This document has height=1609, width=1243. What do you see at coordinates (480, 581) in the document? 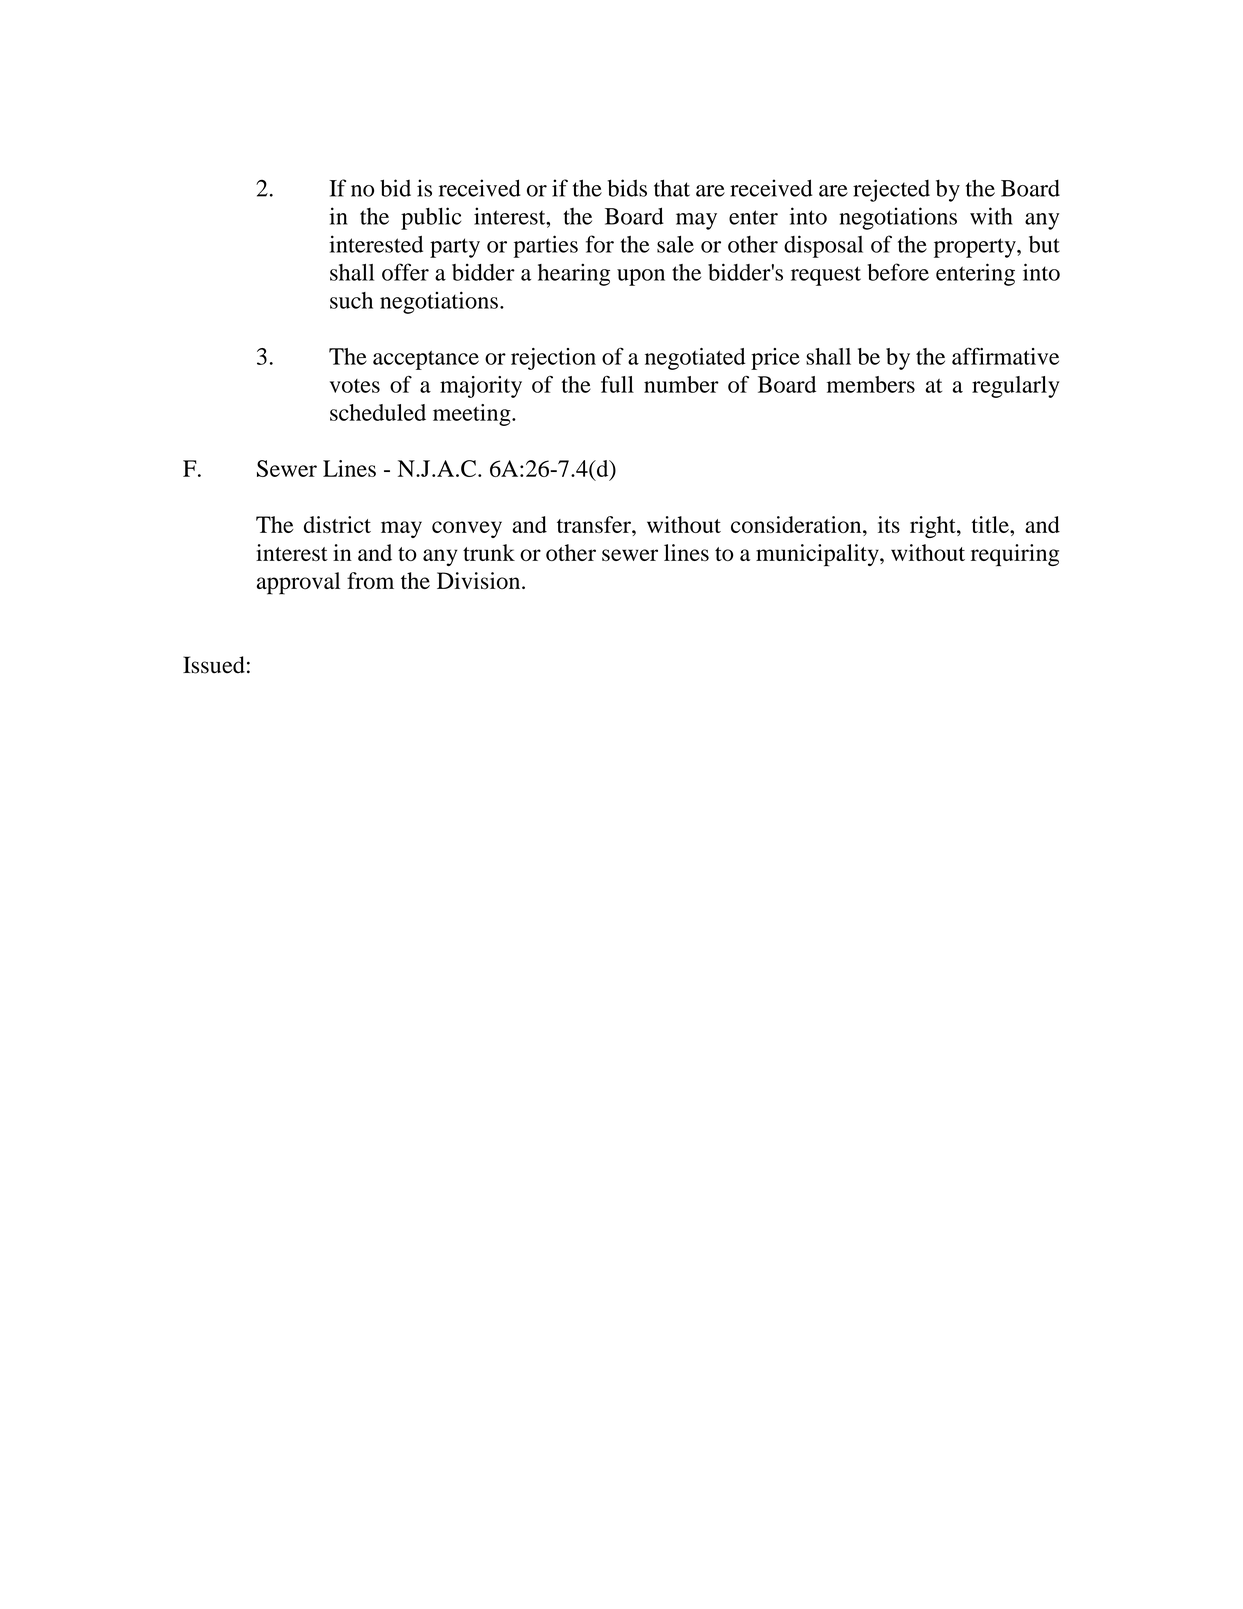
I see `Division` at bounding box center [480, 581].
